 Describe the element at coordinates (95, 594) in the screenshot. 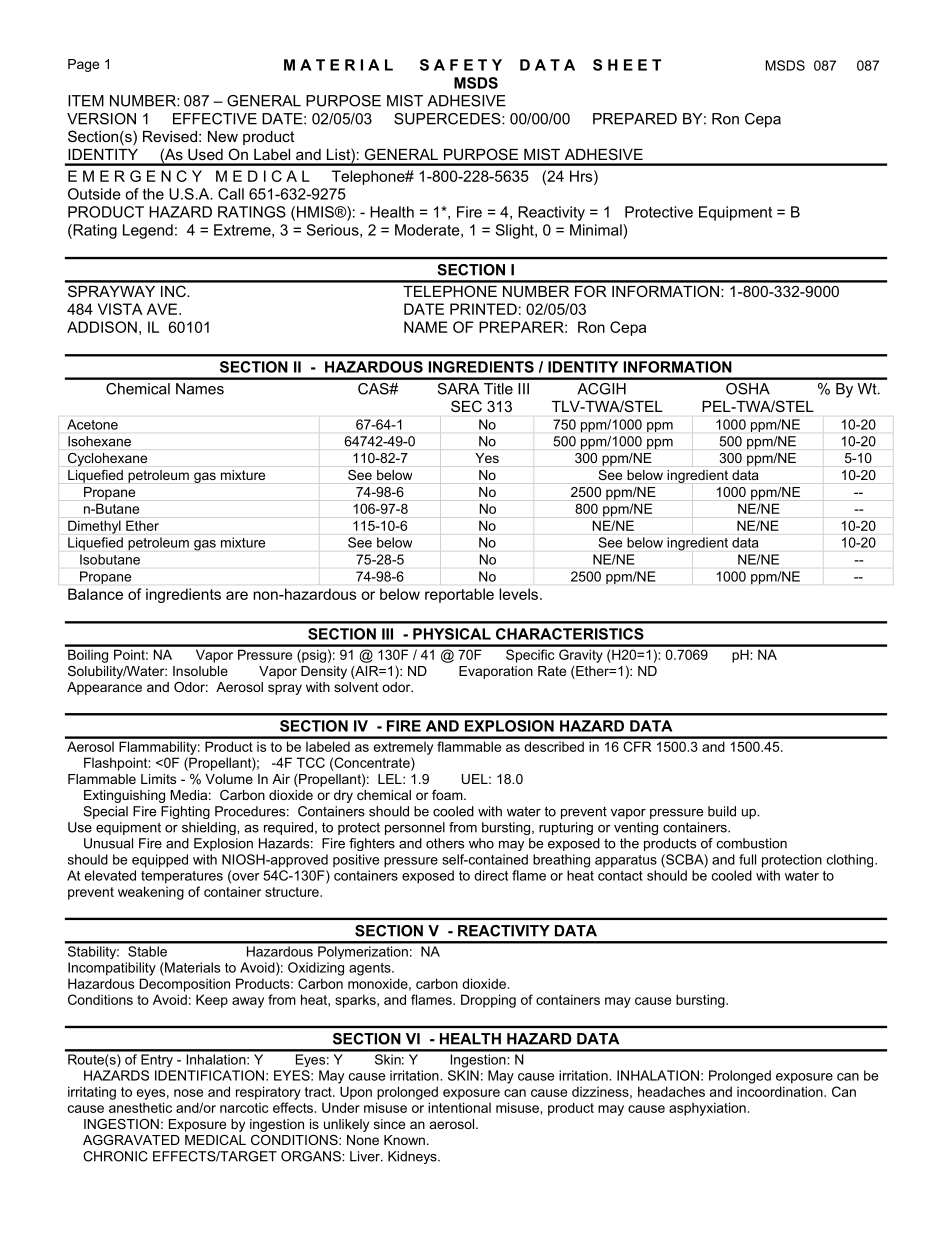

I see `Balance` at that location.
